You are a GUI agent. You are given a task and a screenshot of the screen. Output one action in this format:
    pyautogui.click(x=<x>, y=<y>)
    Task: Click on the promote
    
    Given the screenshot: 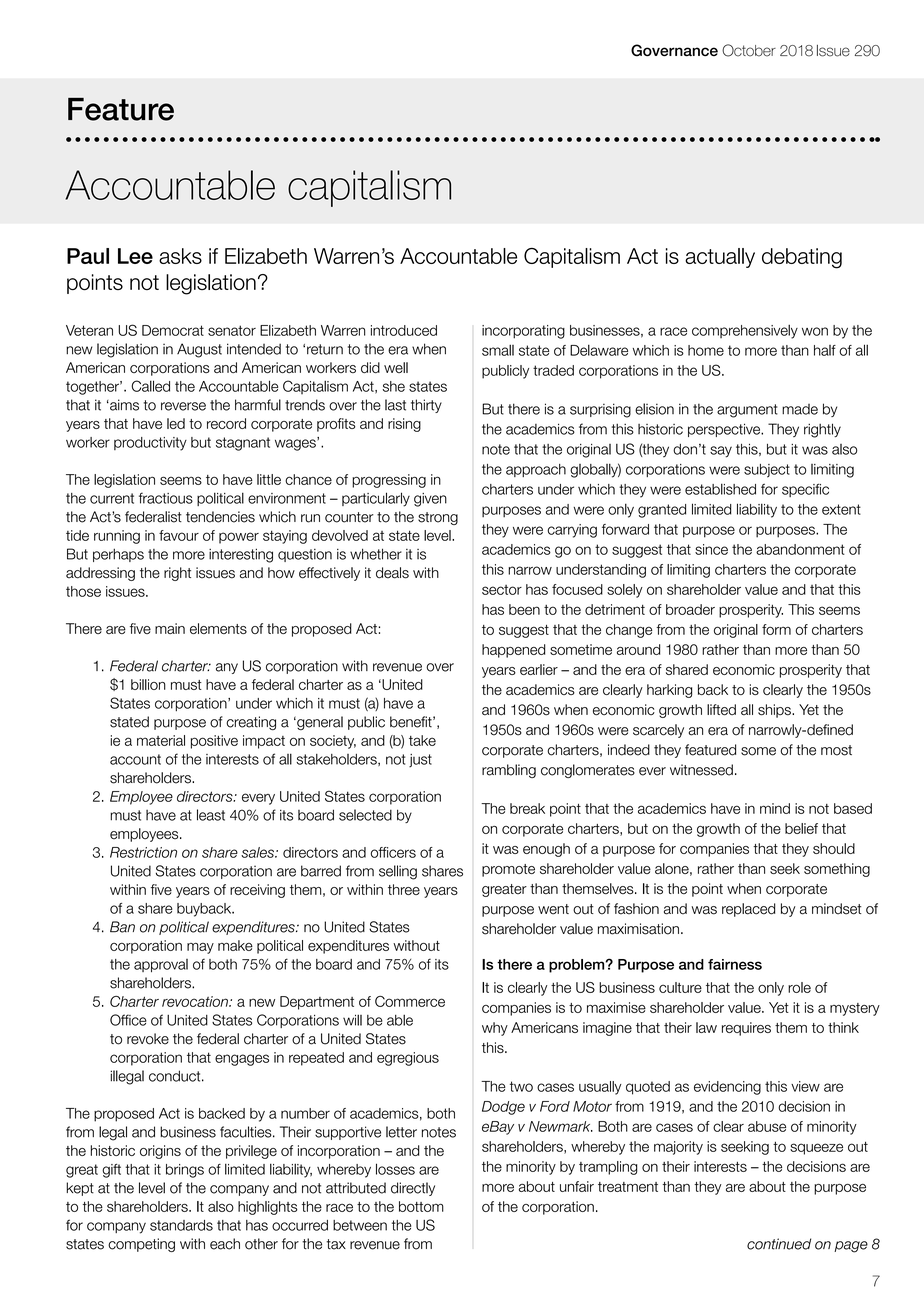 What is the action you would take?
    pyautogui.click(x=508, y=870)
